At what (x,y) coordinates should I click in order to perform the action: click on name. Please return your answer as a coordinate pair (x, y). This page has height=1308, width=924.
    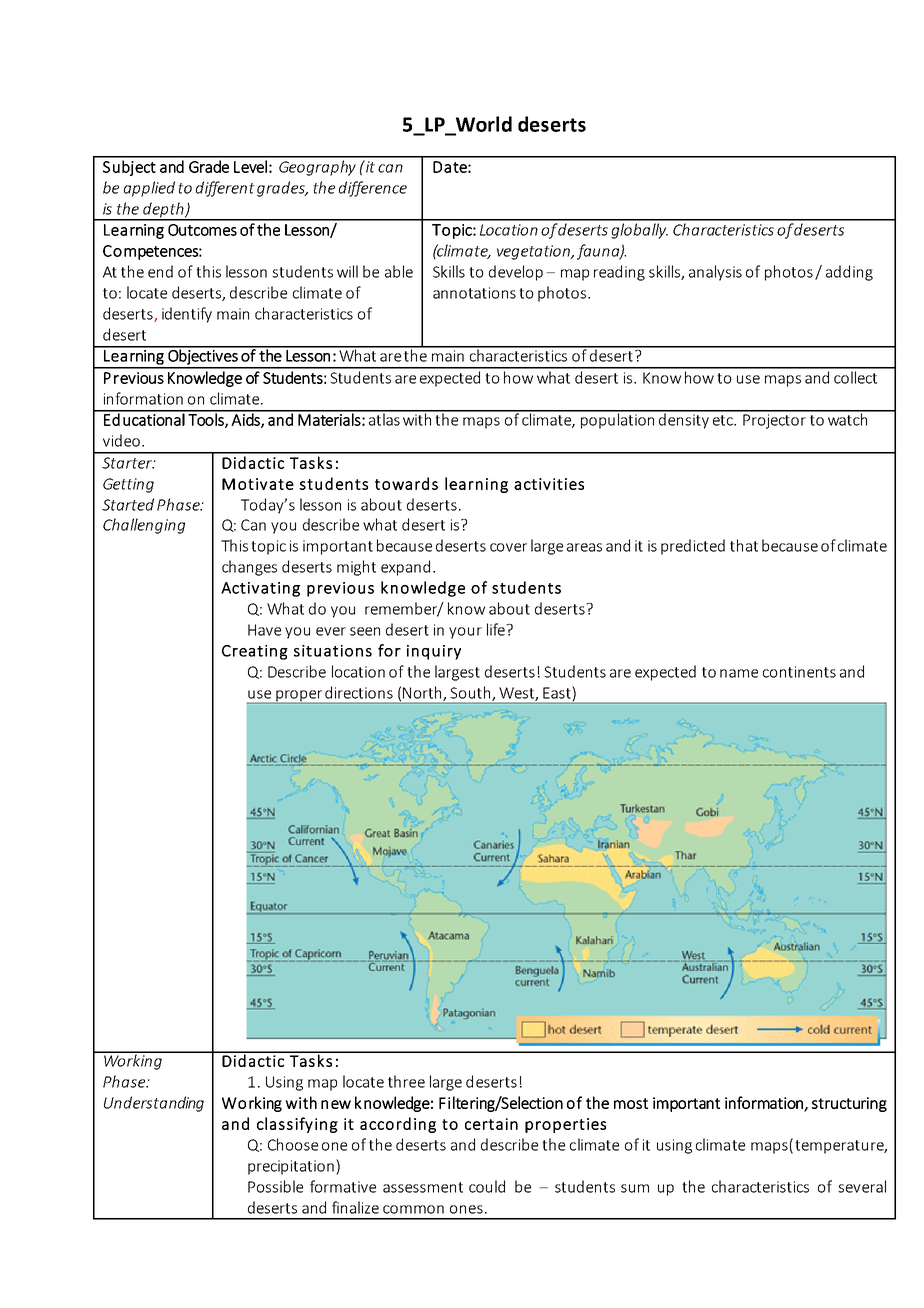
    Looking at the image, I should click on (739, 673).
